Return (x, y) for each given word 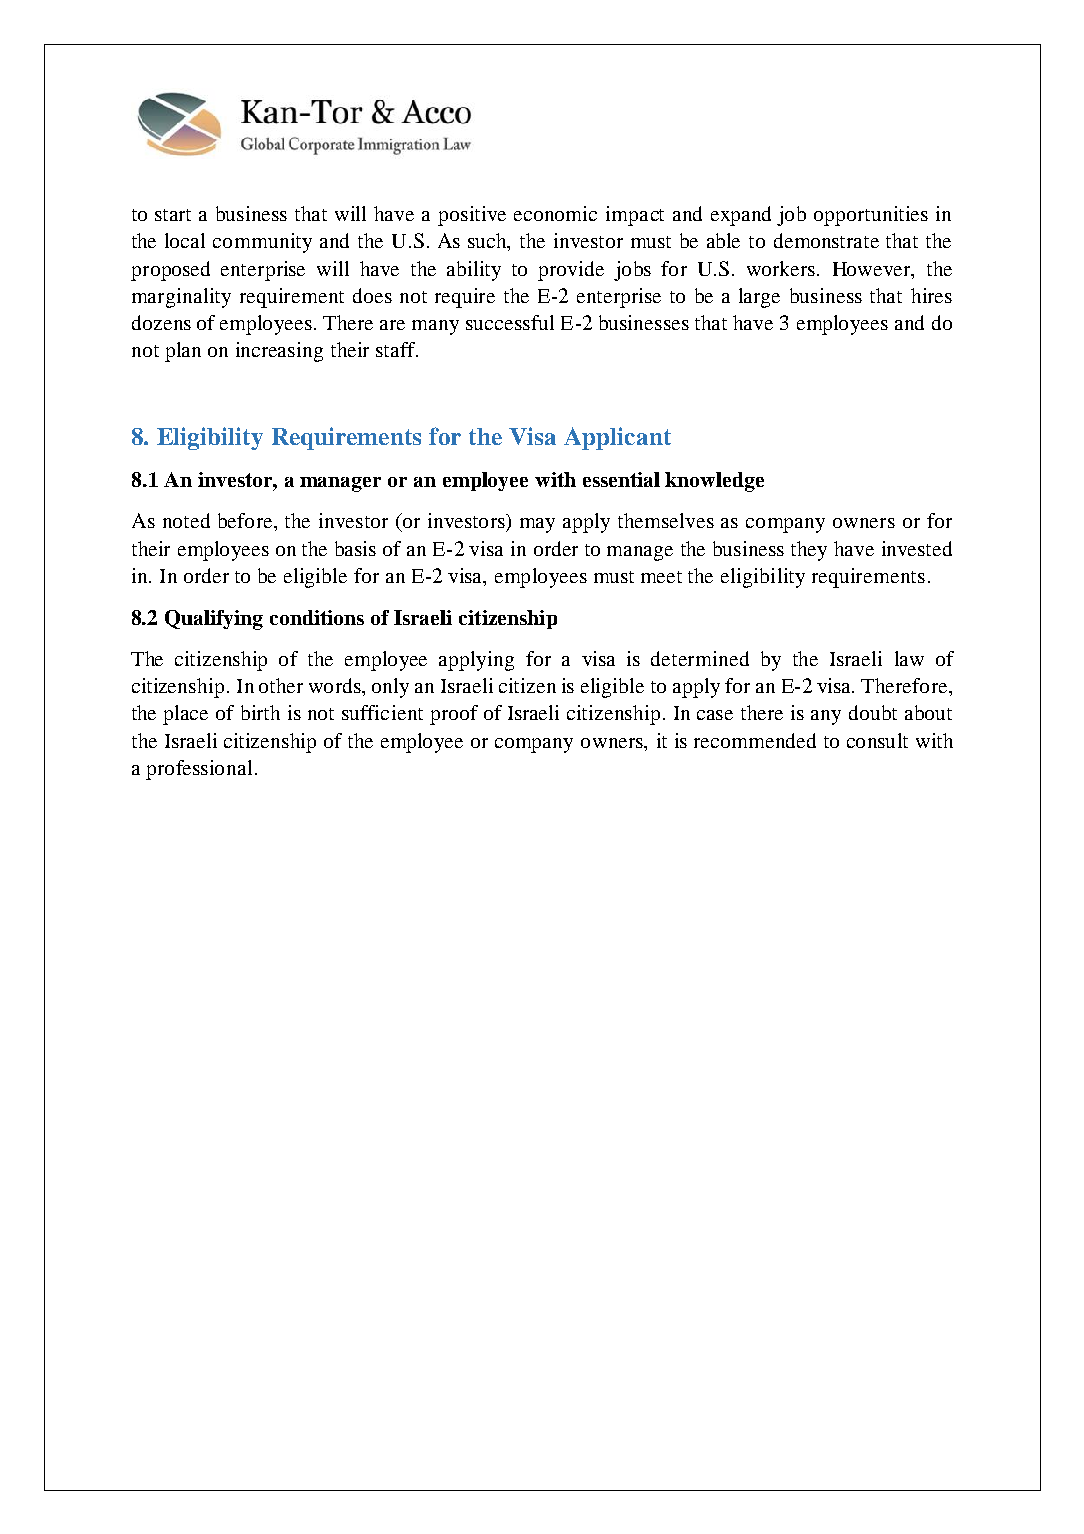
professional (199, 770)
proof (454, 715)
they (809, 551)
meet (661, 577)
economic (555, 213)
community (262, 243)
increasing (279, 352)
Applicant (617, 438)
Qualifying (214, 620)
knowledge (714, 482)
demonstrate (826, 240)
